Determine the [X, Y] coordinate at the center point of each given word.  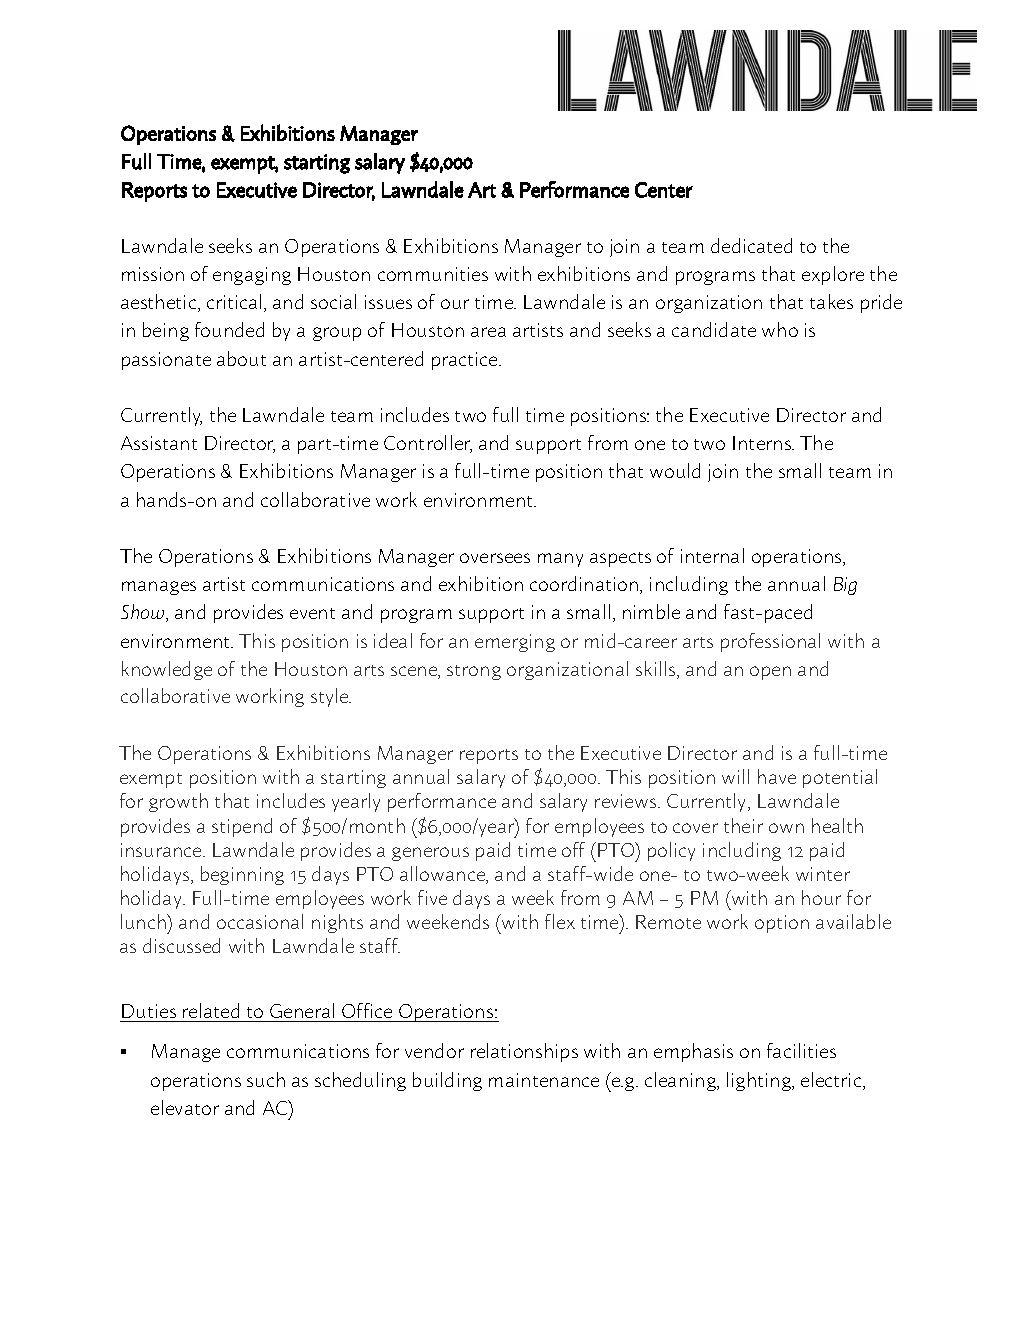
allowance [444, 875]
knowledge [167, 670]
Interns [763, 443]
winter [823, 874]
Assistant [159, 443]
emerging [515, 643]
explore [833, 275]
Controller [428, 444]
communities [433, 274]
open [770, 673]
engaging [252, 276]
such [266, 1079]
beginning [242, 875]
